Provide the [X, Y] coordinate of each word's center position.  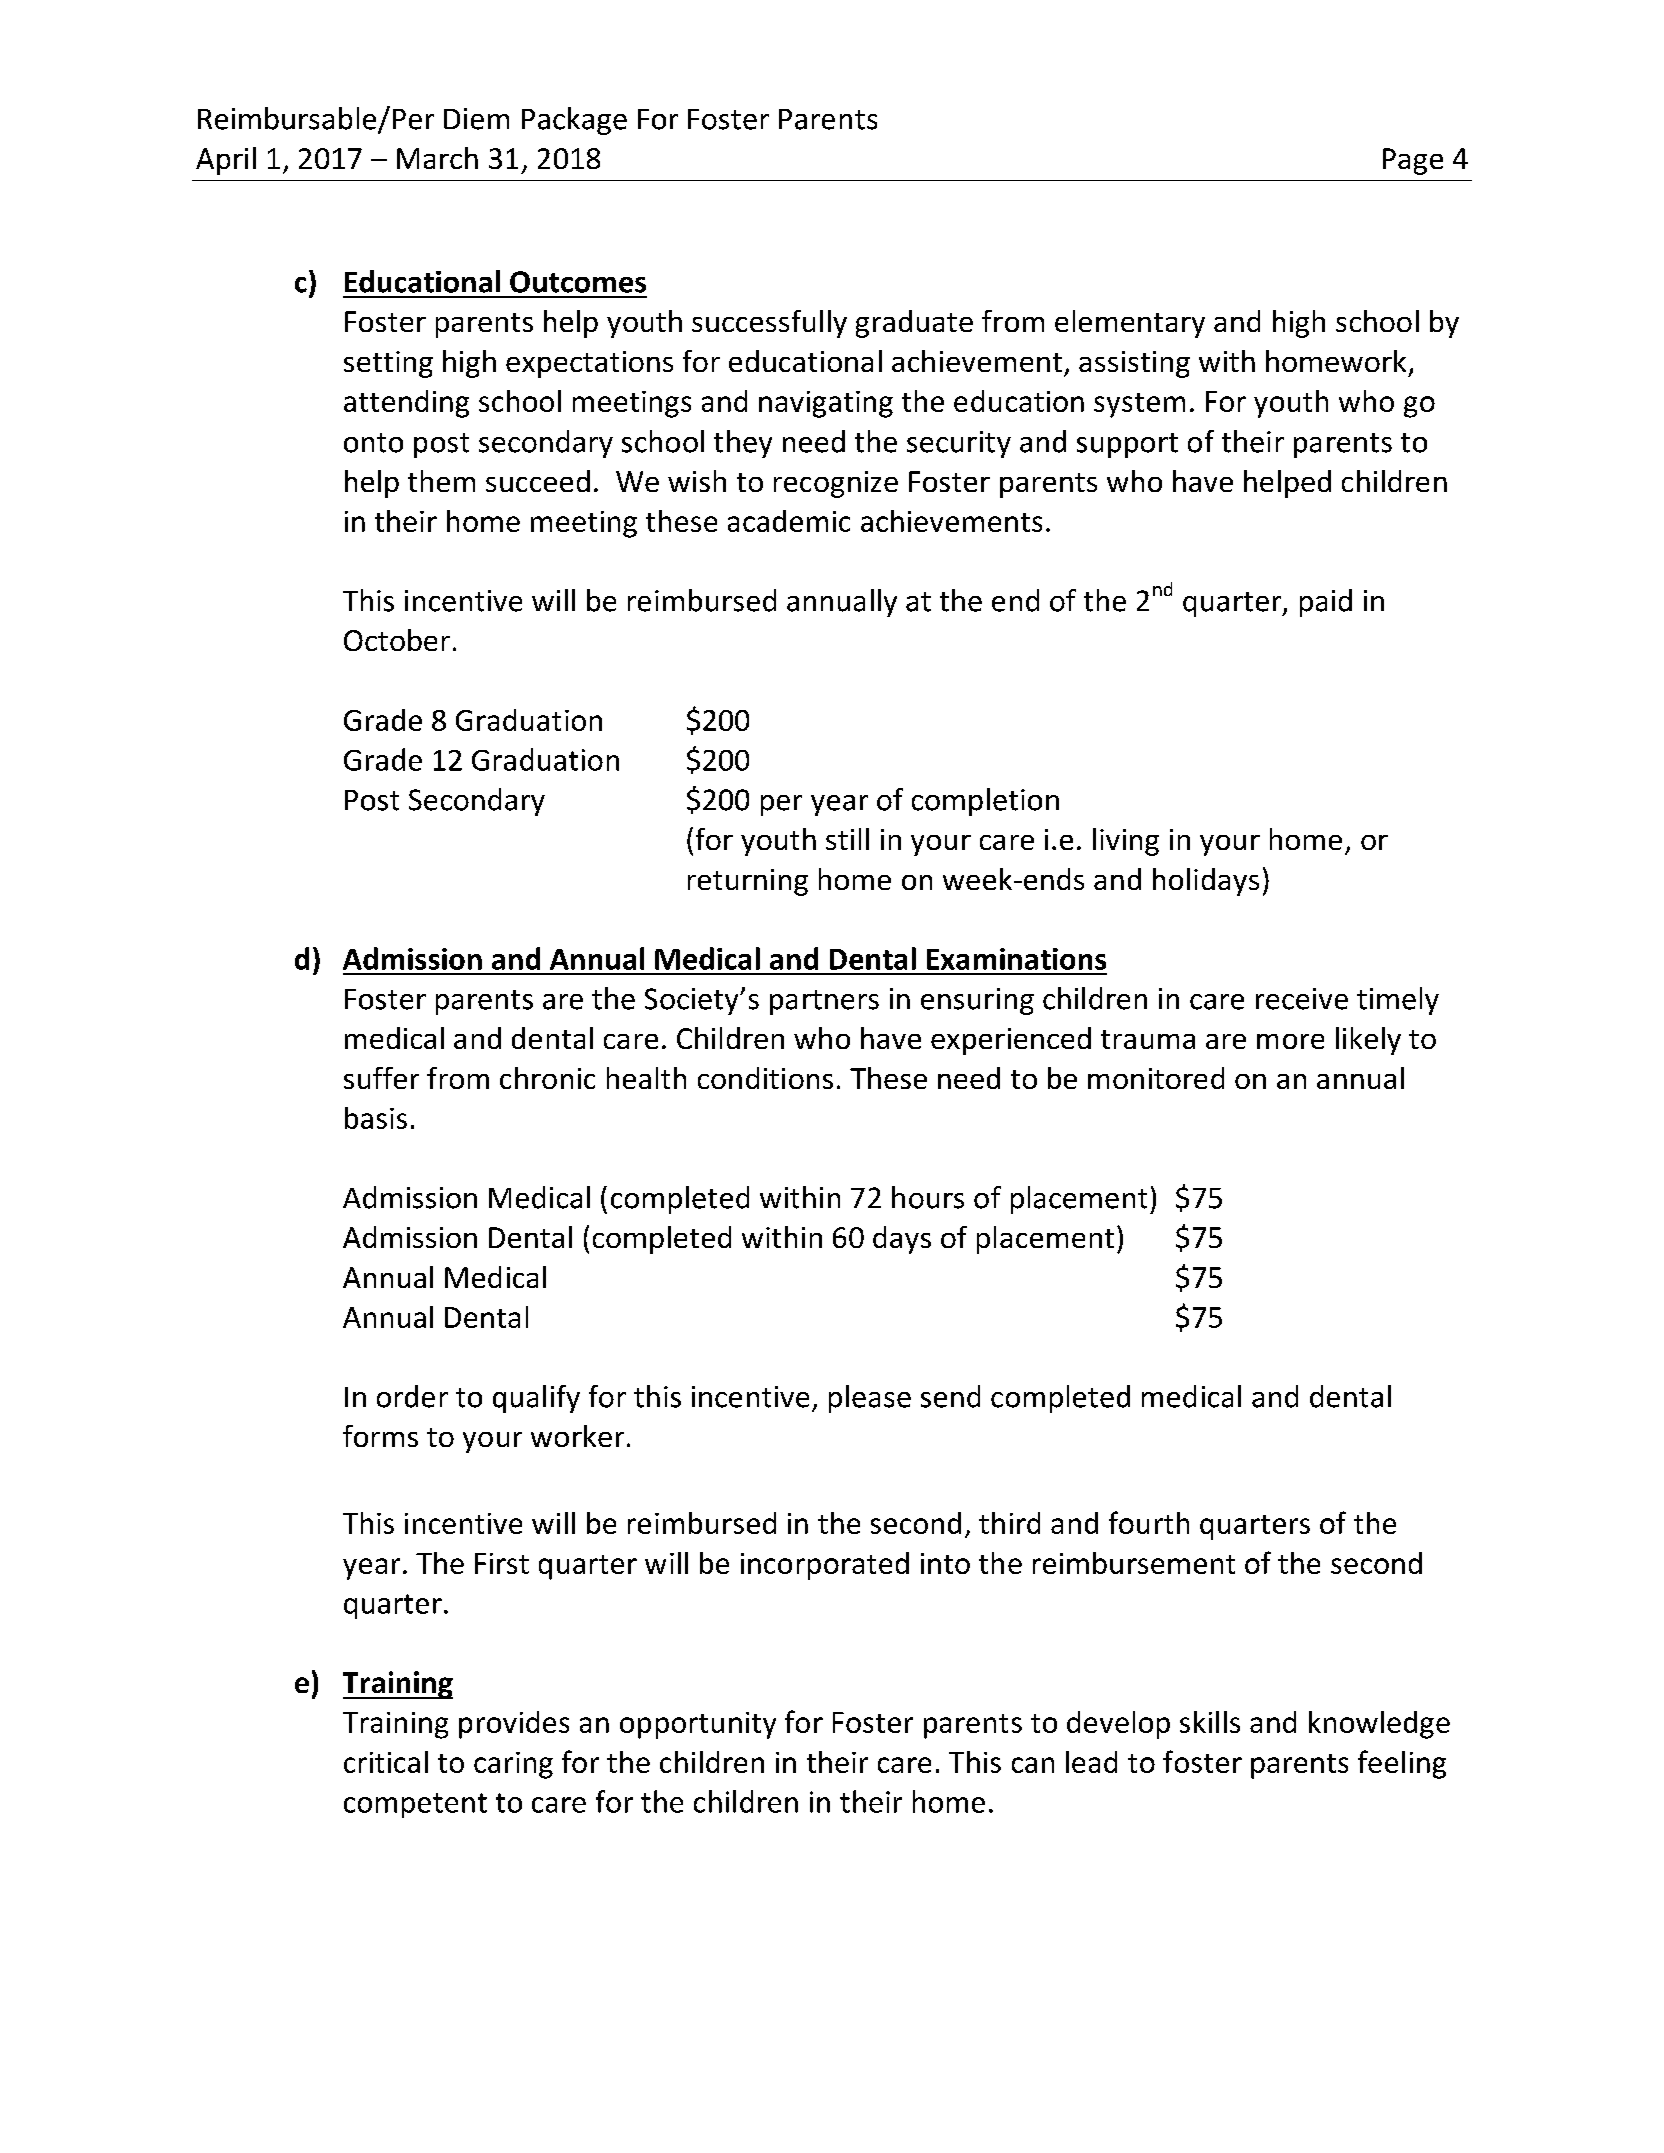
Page [1413, 161]
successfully [769, 324]
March [437, 158]
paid [1326, 603]
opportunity [698, 1725]
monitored [1156, 1078]
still [847, 839]
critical [386, 1762]
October [397, 640]
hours [928, 1197]
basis [376, 1118]
